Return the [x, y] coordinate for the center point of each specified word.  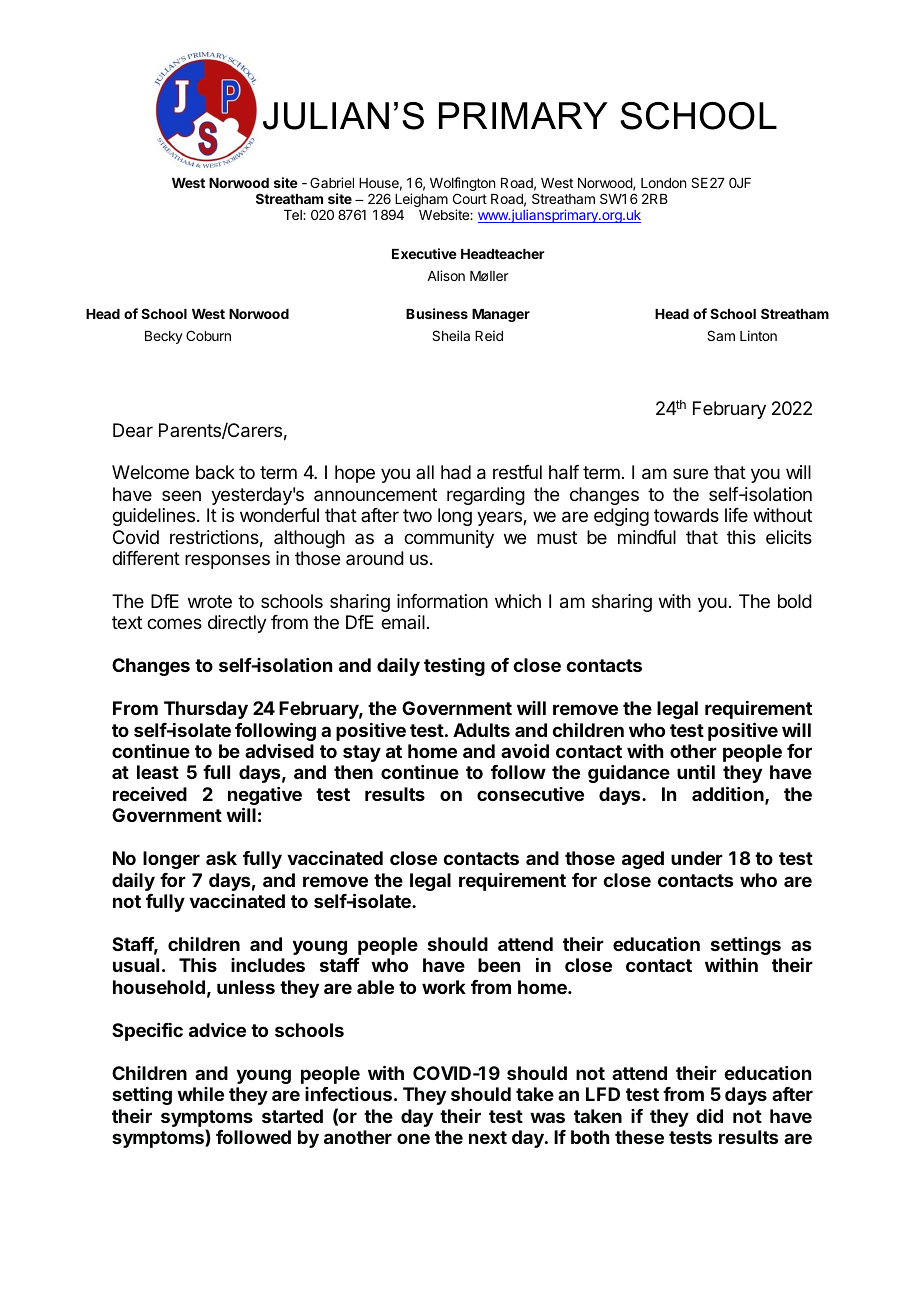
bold [795, 601]
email [403, 622]
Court [470, 198]
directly [237, 624]
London [663, 183]
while [200, 1094]
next [488, 1137]
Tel [294, 215]
